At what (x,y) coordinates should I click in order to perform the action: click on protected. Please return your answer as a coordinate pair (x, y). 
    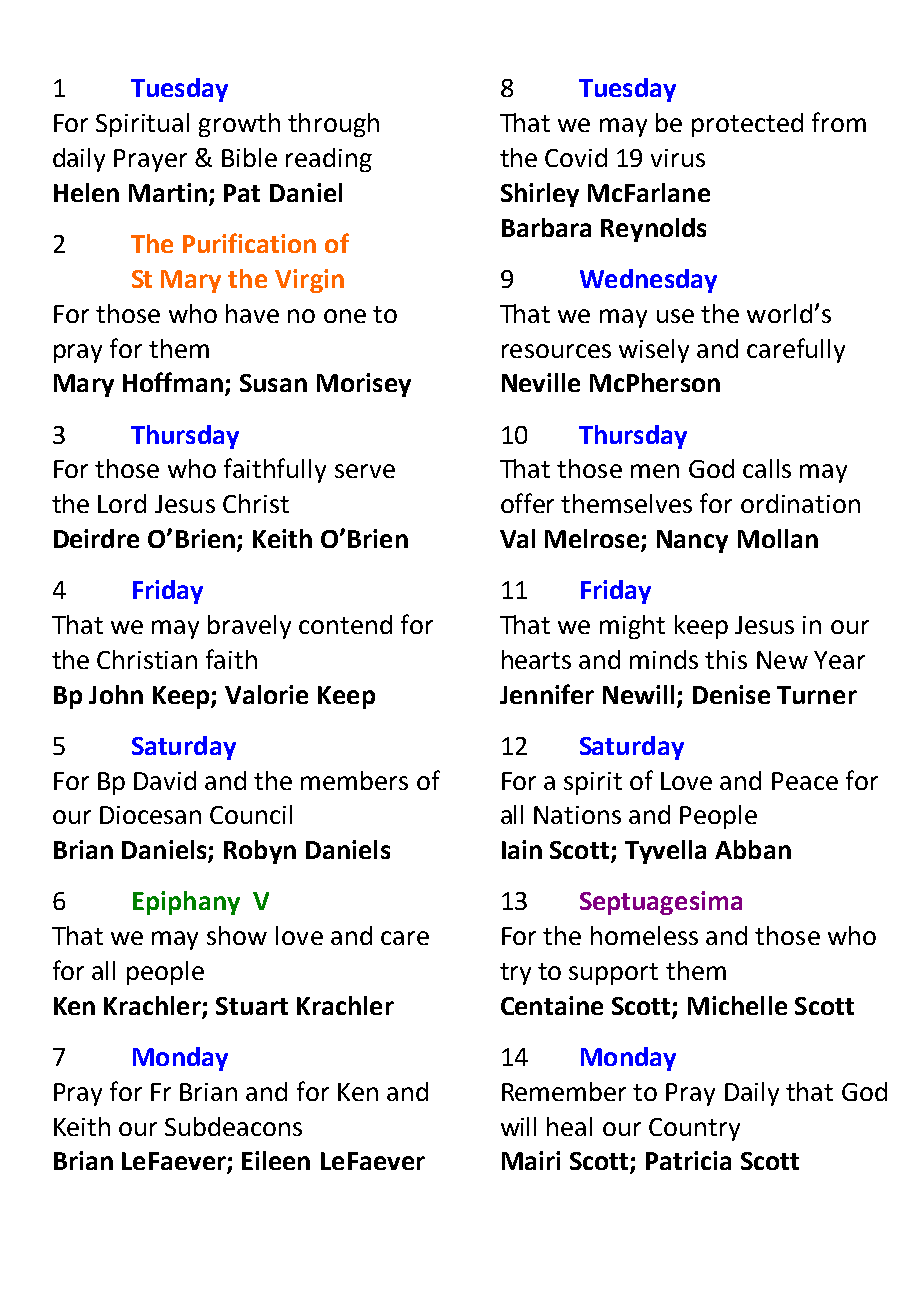
    Looking at the image, I should click on (747, 125).
